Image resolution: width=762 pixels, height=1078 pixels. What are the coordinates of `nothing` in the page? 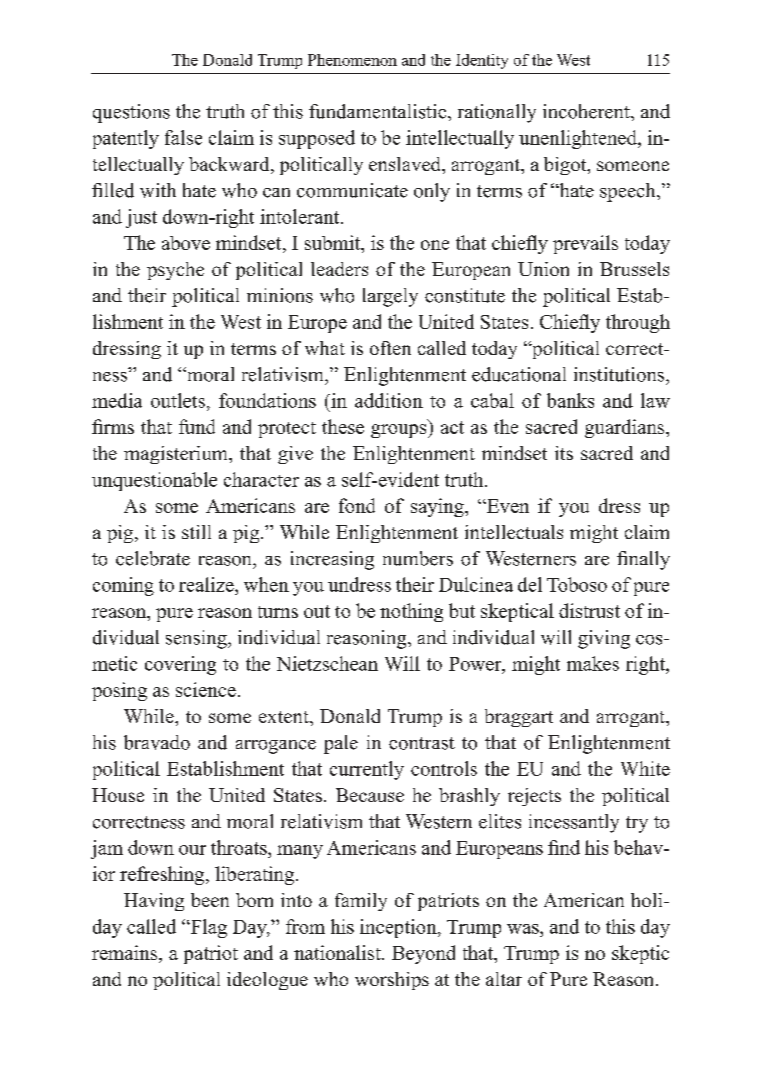 It's located at (411, 612).
